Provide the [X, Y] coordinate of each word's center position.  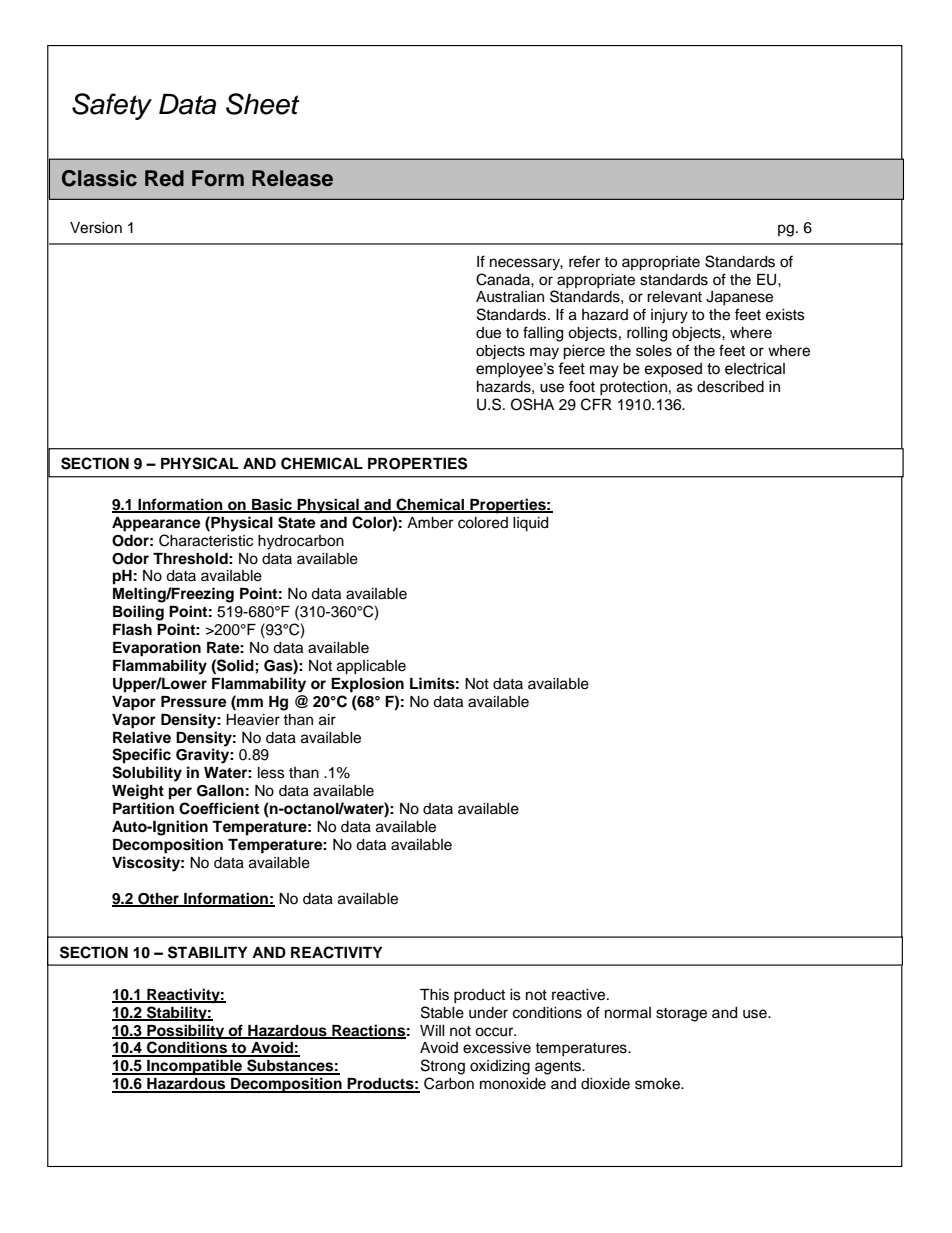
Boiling [138, 613]
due [488, 333]
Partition [143, 808]
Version [96, 228]
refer [584, 261]
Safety [112, 106]
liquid [530, 524]
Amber [430, 523]
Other [158, 899]
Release [292, 178]
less [271, 773]
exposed [673, 370]
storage [681, 1015]
